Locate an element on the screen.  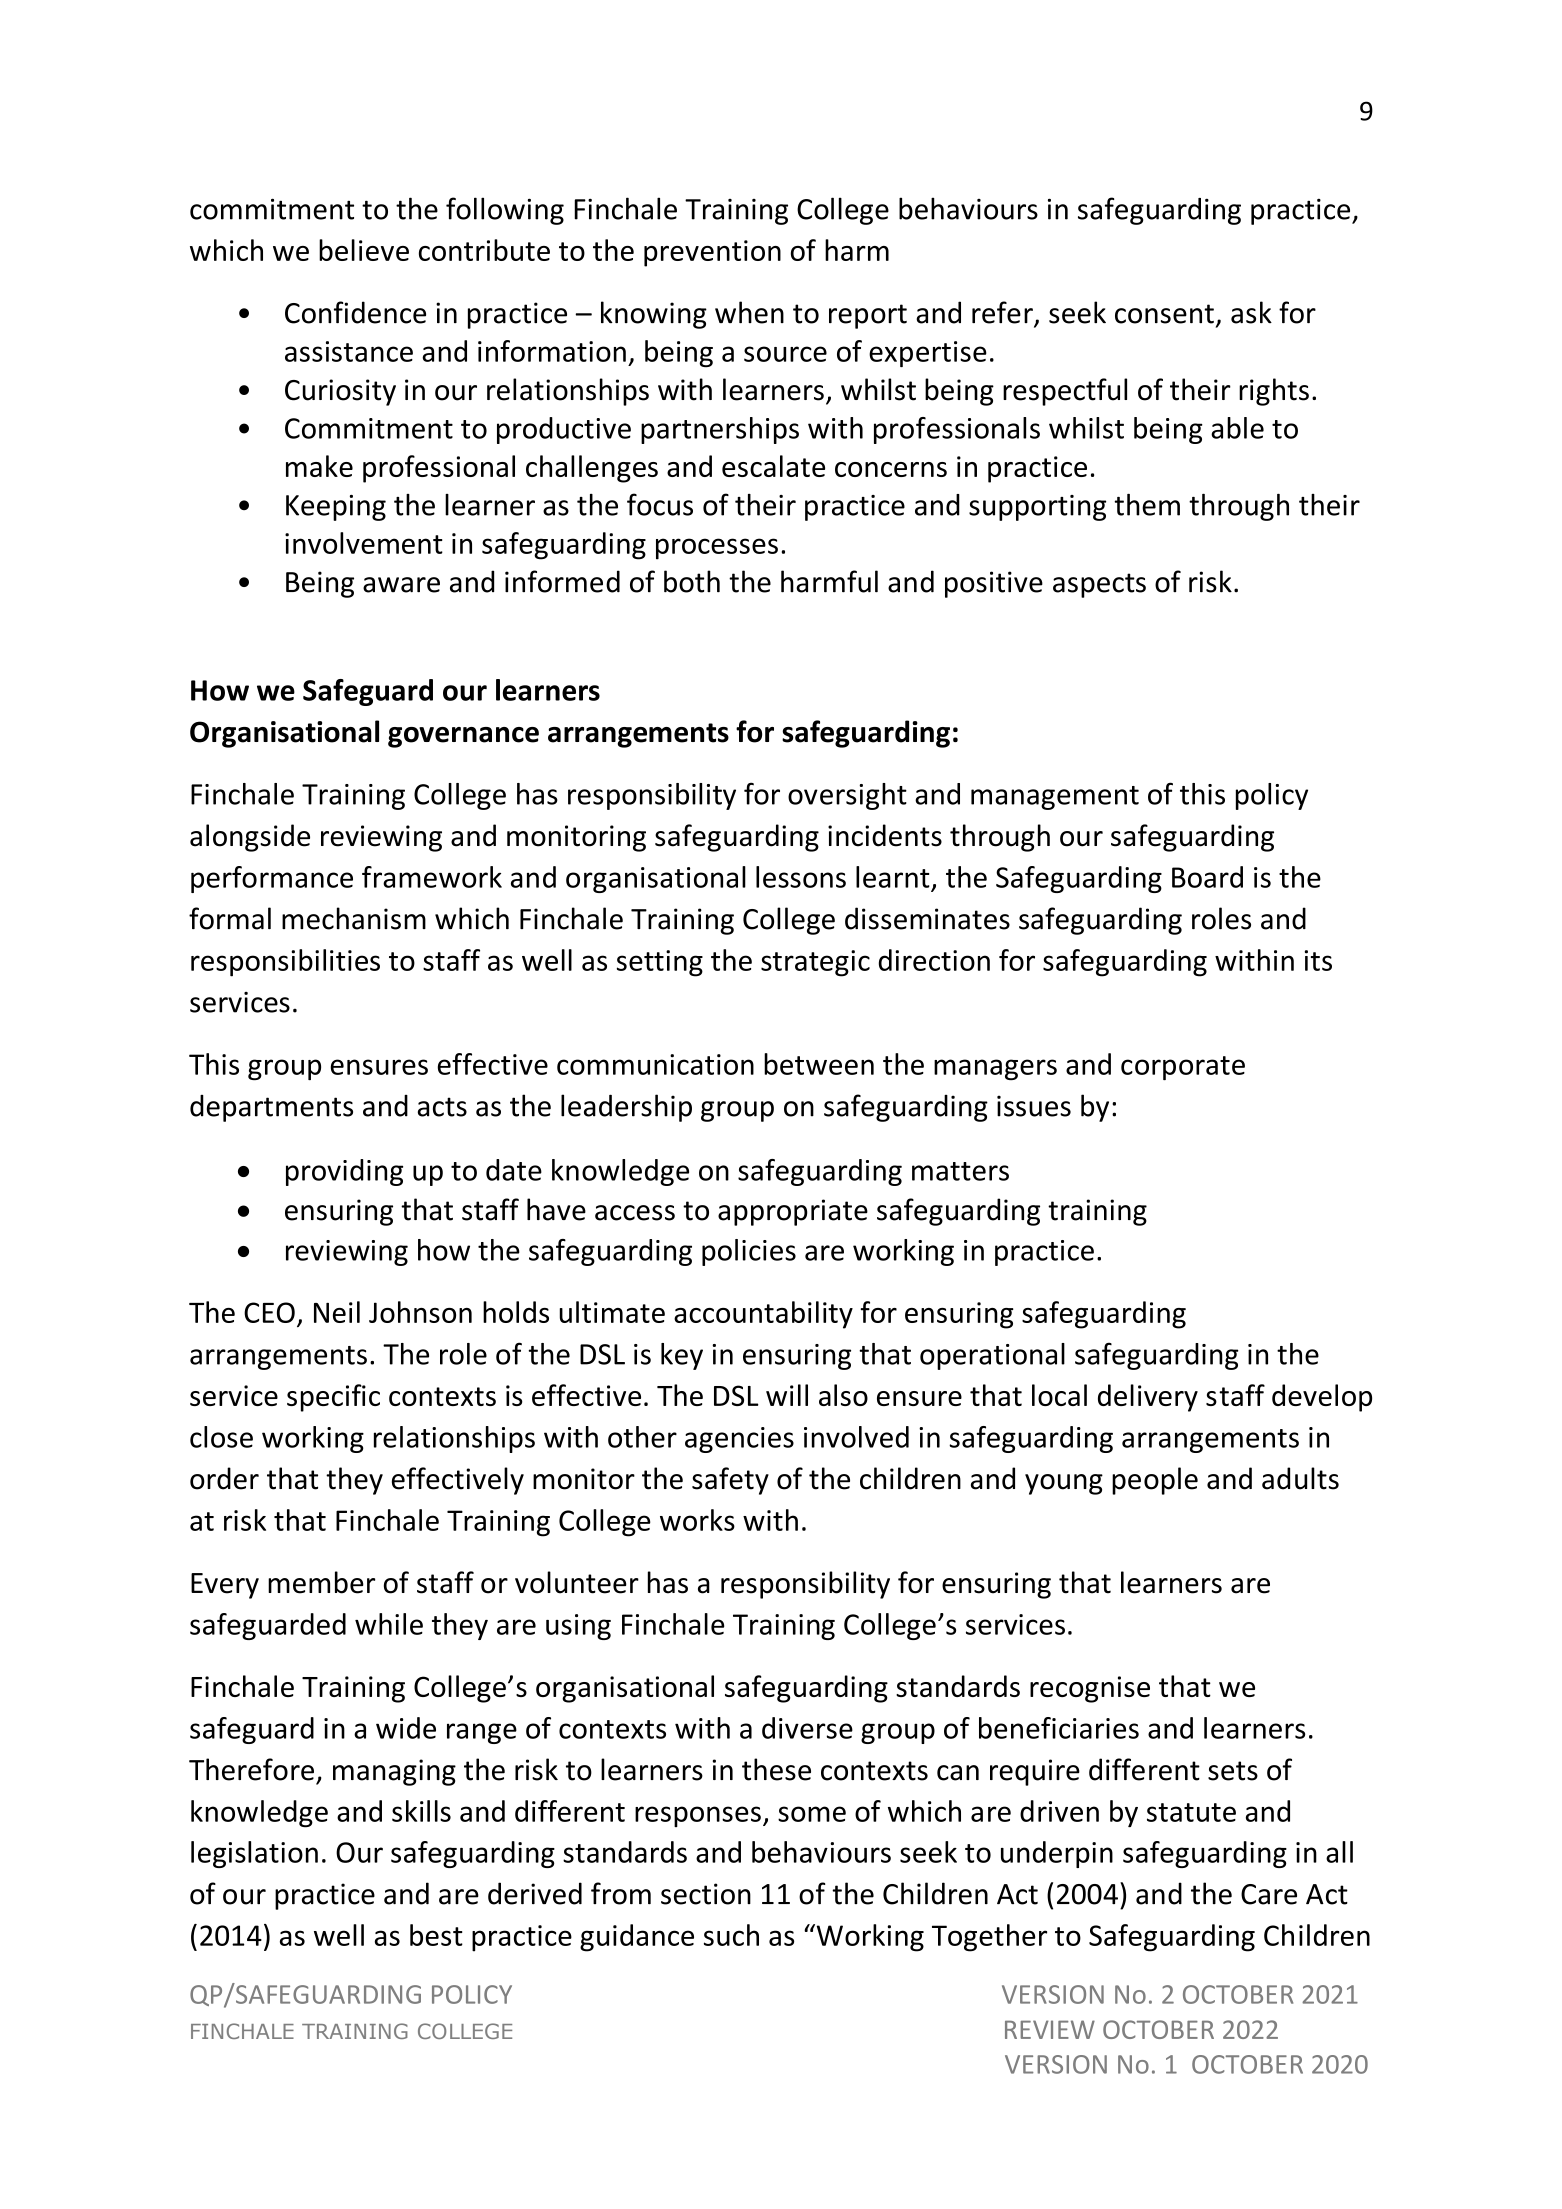
oversight is located at coordinates (847, 796).
